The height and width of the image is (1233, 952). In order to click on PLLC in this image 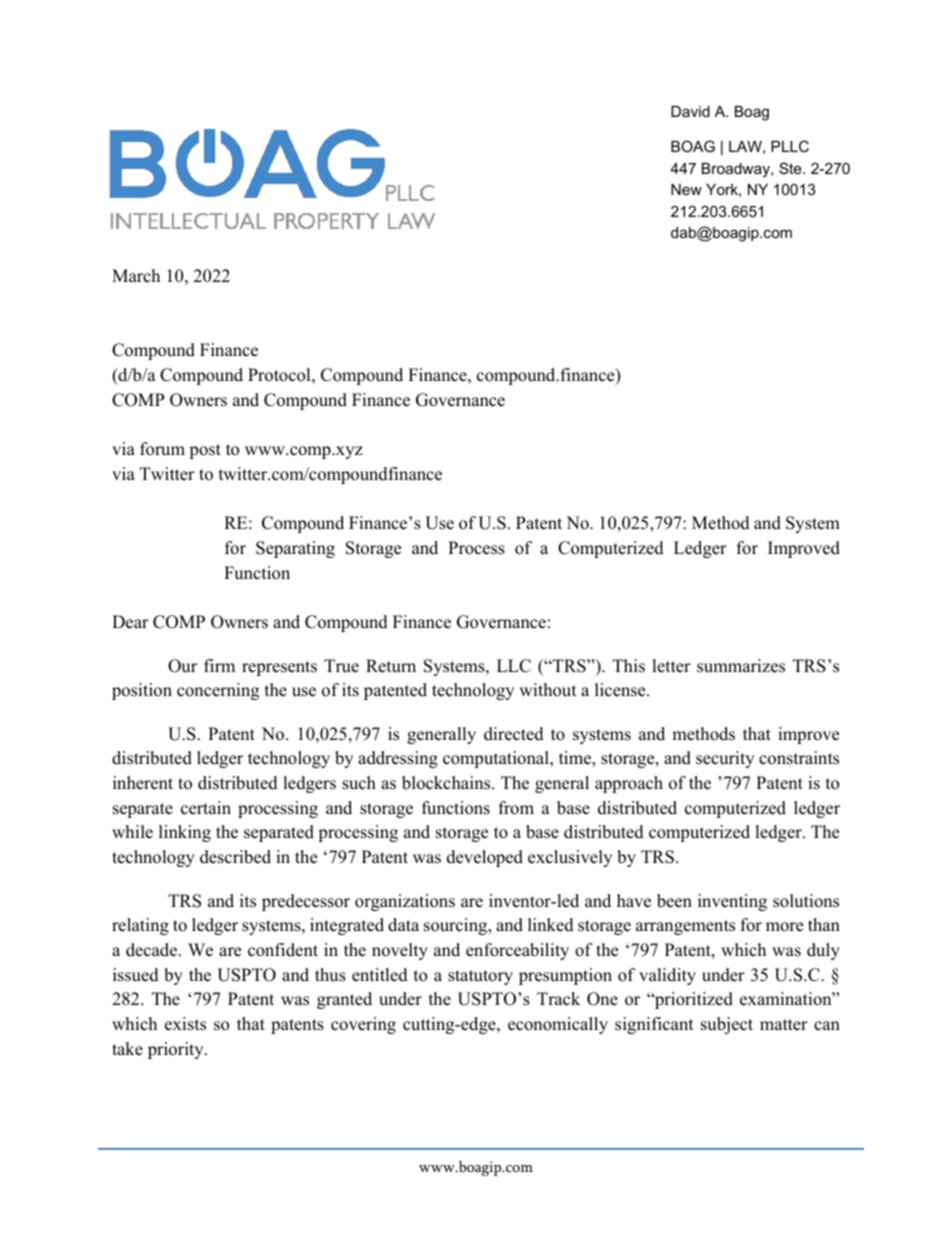, I will do `click(790, 146)`.
